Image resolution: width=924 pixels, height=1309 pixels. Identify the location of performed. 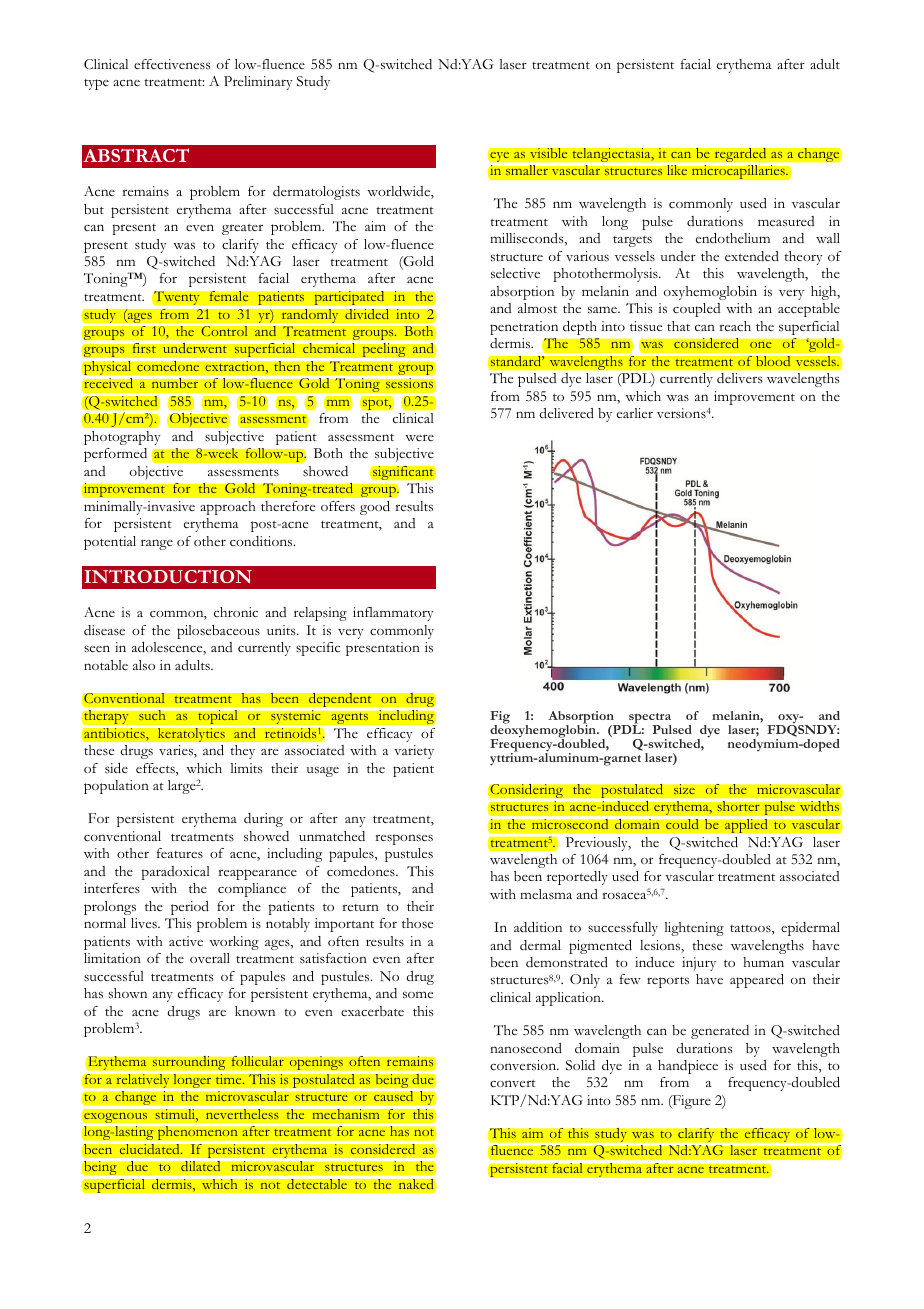
(115, 455).
